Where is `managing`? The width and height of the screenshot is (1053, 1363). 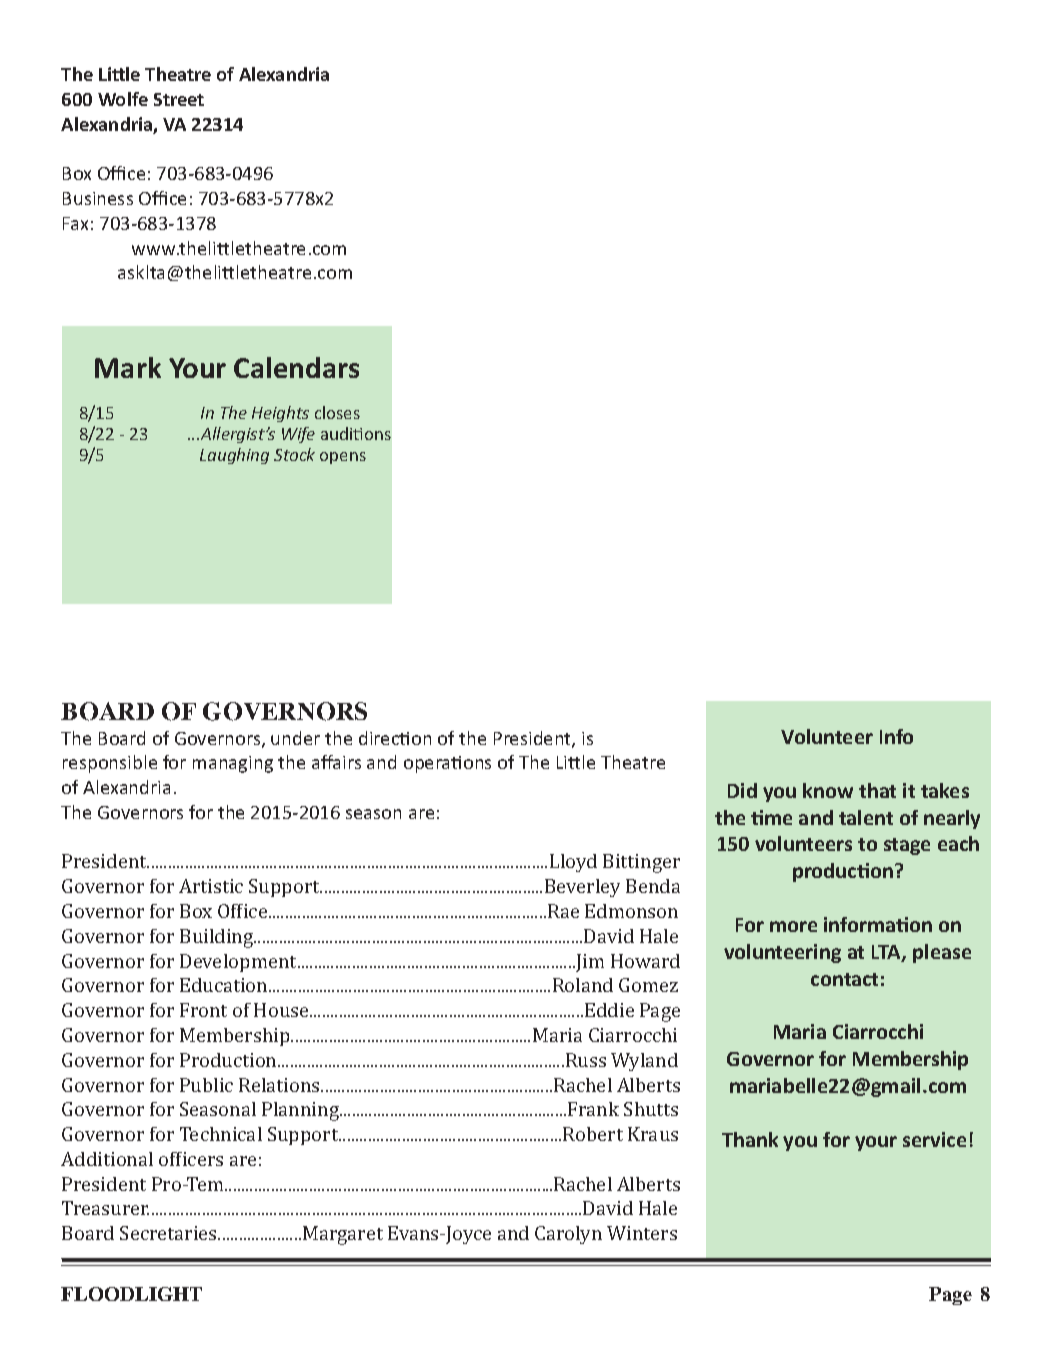
managing is located at coordinates (233, 764).
